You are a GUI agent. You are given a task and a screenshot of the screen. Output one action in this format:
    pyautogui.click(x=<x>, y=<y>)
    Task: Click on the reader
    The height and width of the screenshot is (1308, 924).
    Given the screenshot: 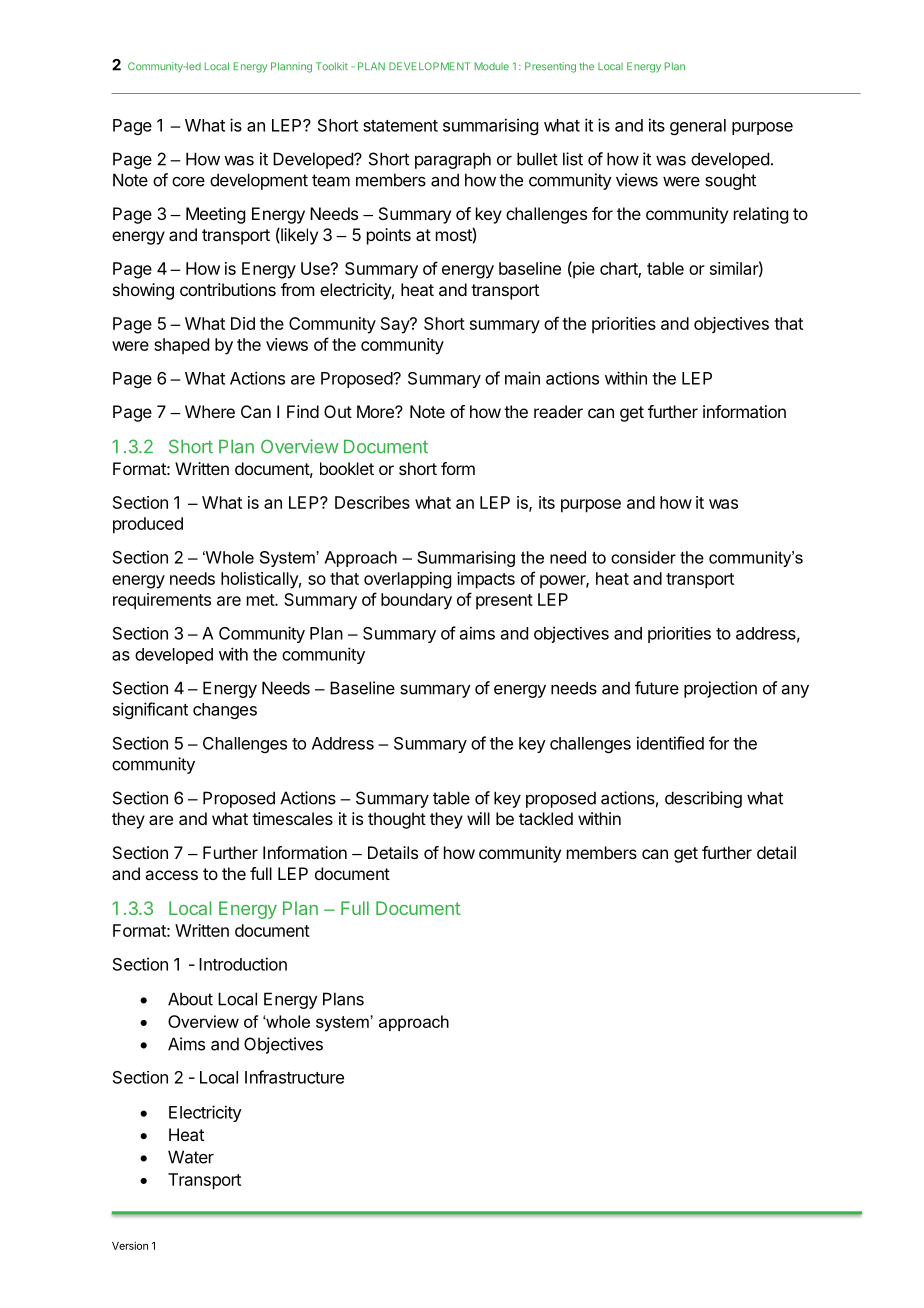 What is the action you would take?
    pyautogui.click(x=558, y=411)
